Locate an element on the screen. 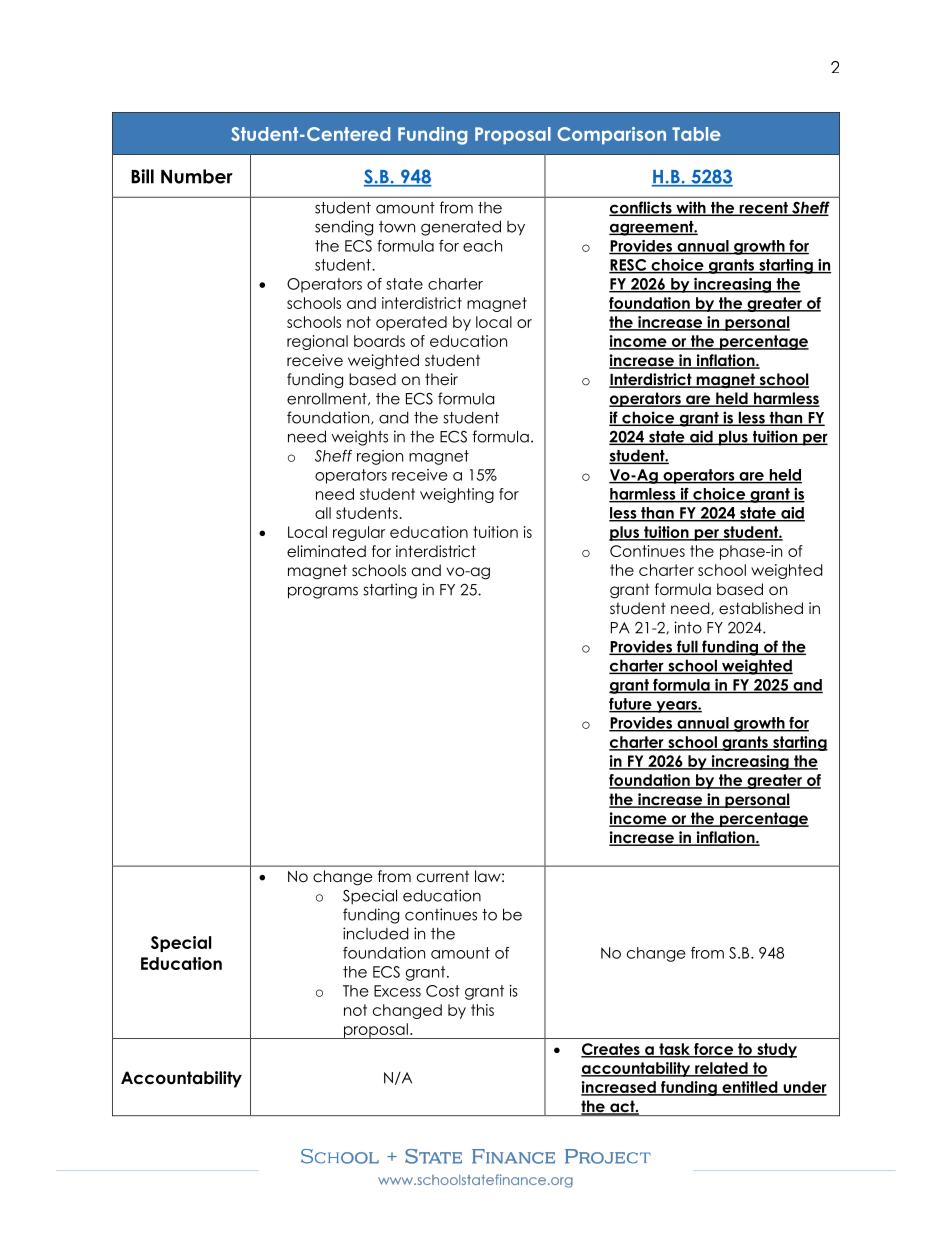 The height and width of the screenshot is (1233, 952). Number is located at coordinates (197, 176).
